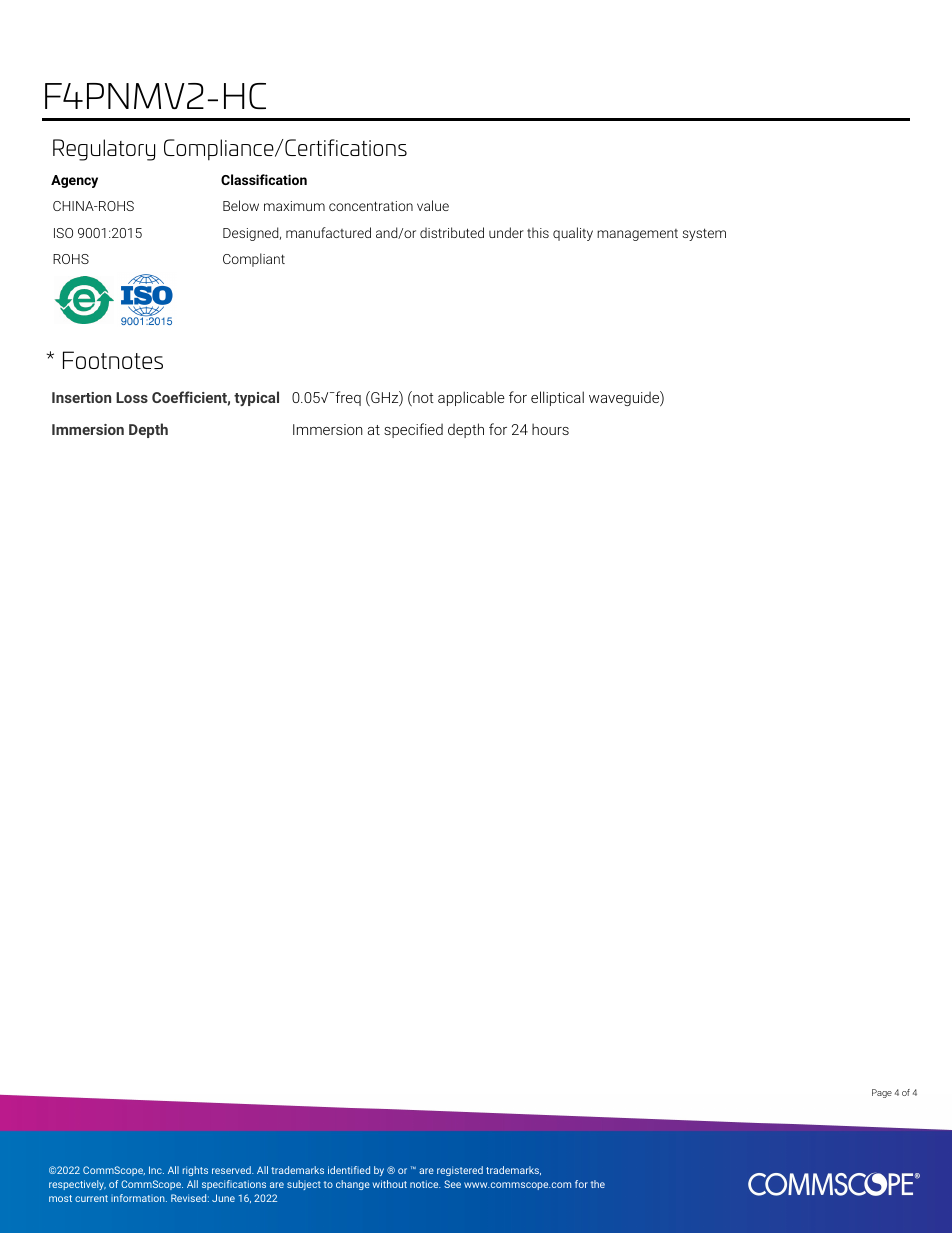 This screenshot has width=952, height=1233. I want to click on specified, so click(413, 430).
